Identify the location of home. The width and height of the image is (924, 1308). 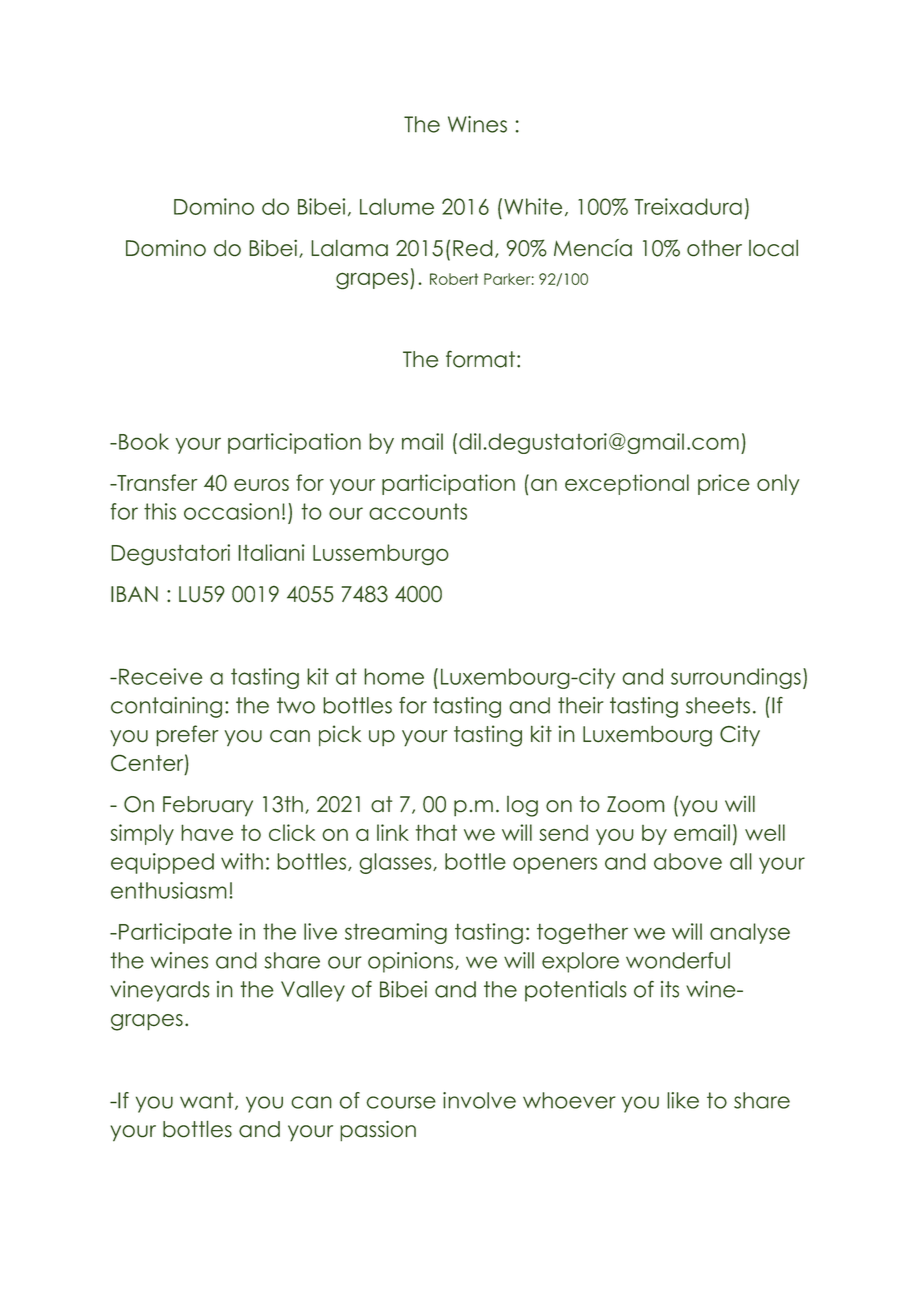
(394, 676).
